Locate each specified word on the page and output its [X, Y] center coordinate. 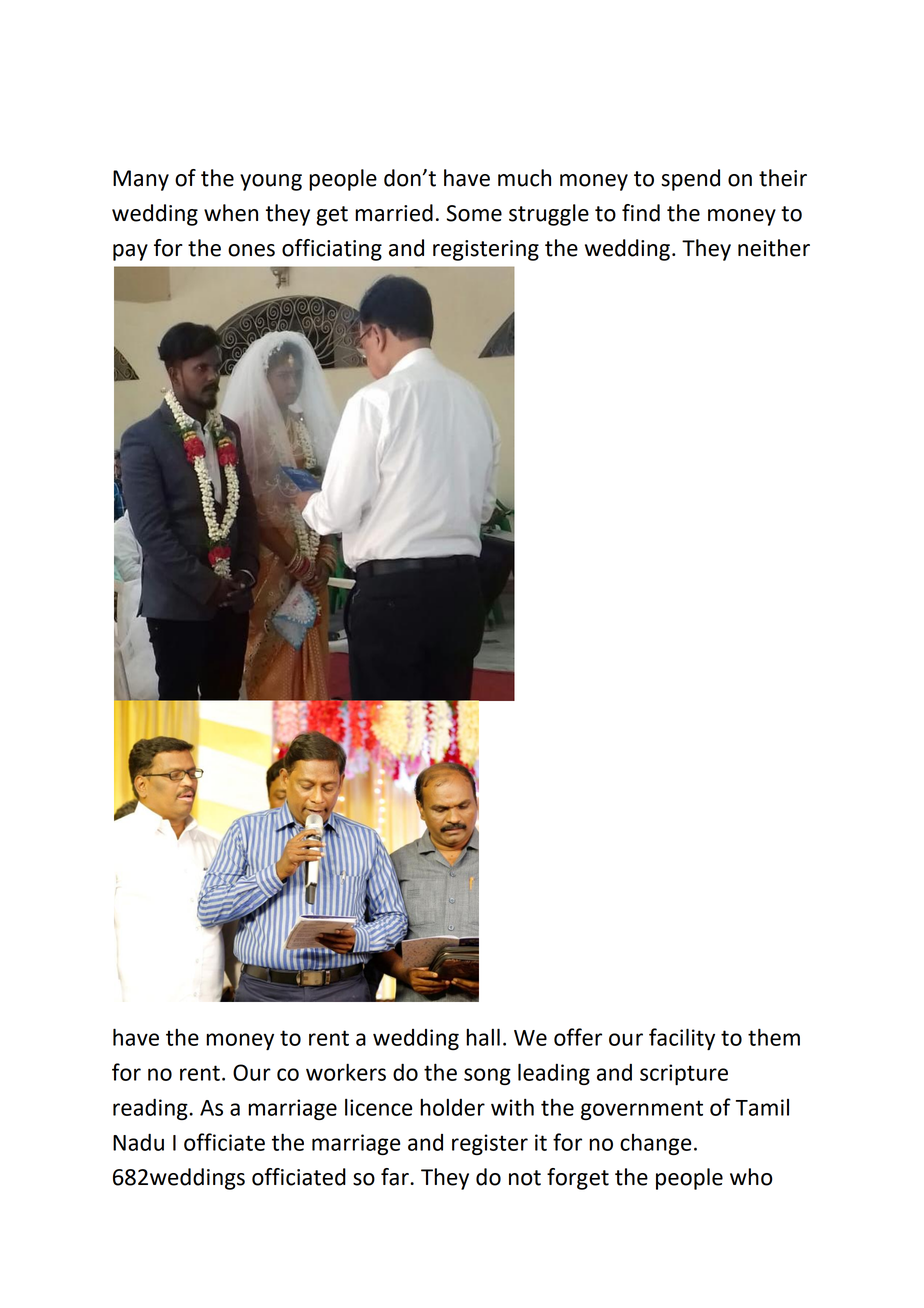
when [231, 213]
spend [690, 180]
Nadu [138, 1142]
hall [483, 1037]
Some [474, 213]
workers [346, 1072]
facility [682, 1039]
